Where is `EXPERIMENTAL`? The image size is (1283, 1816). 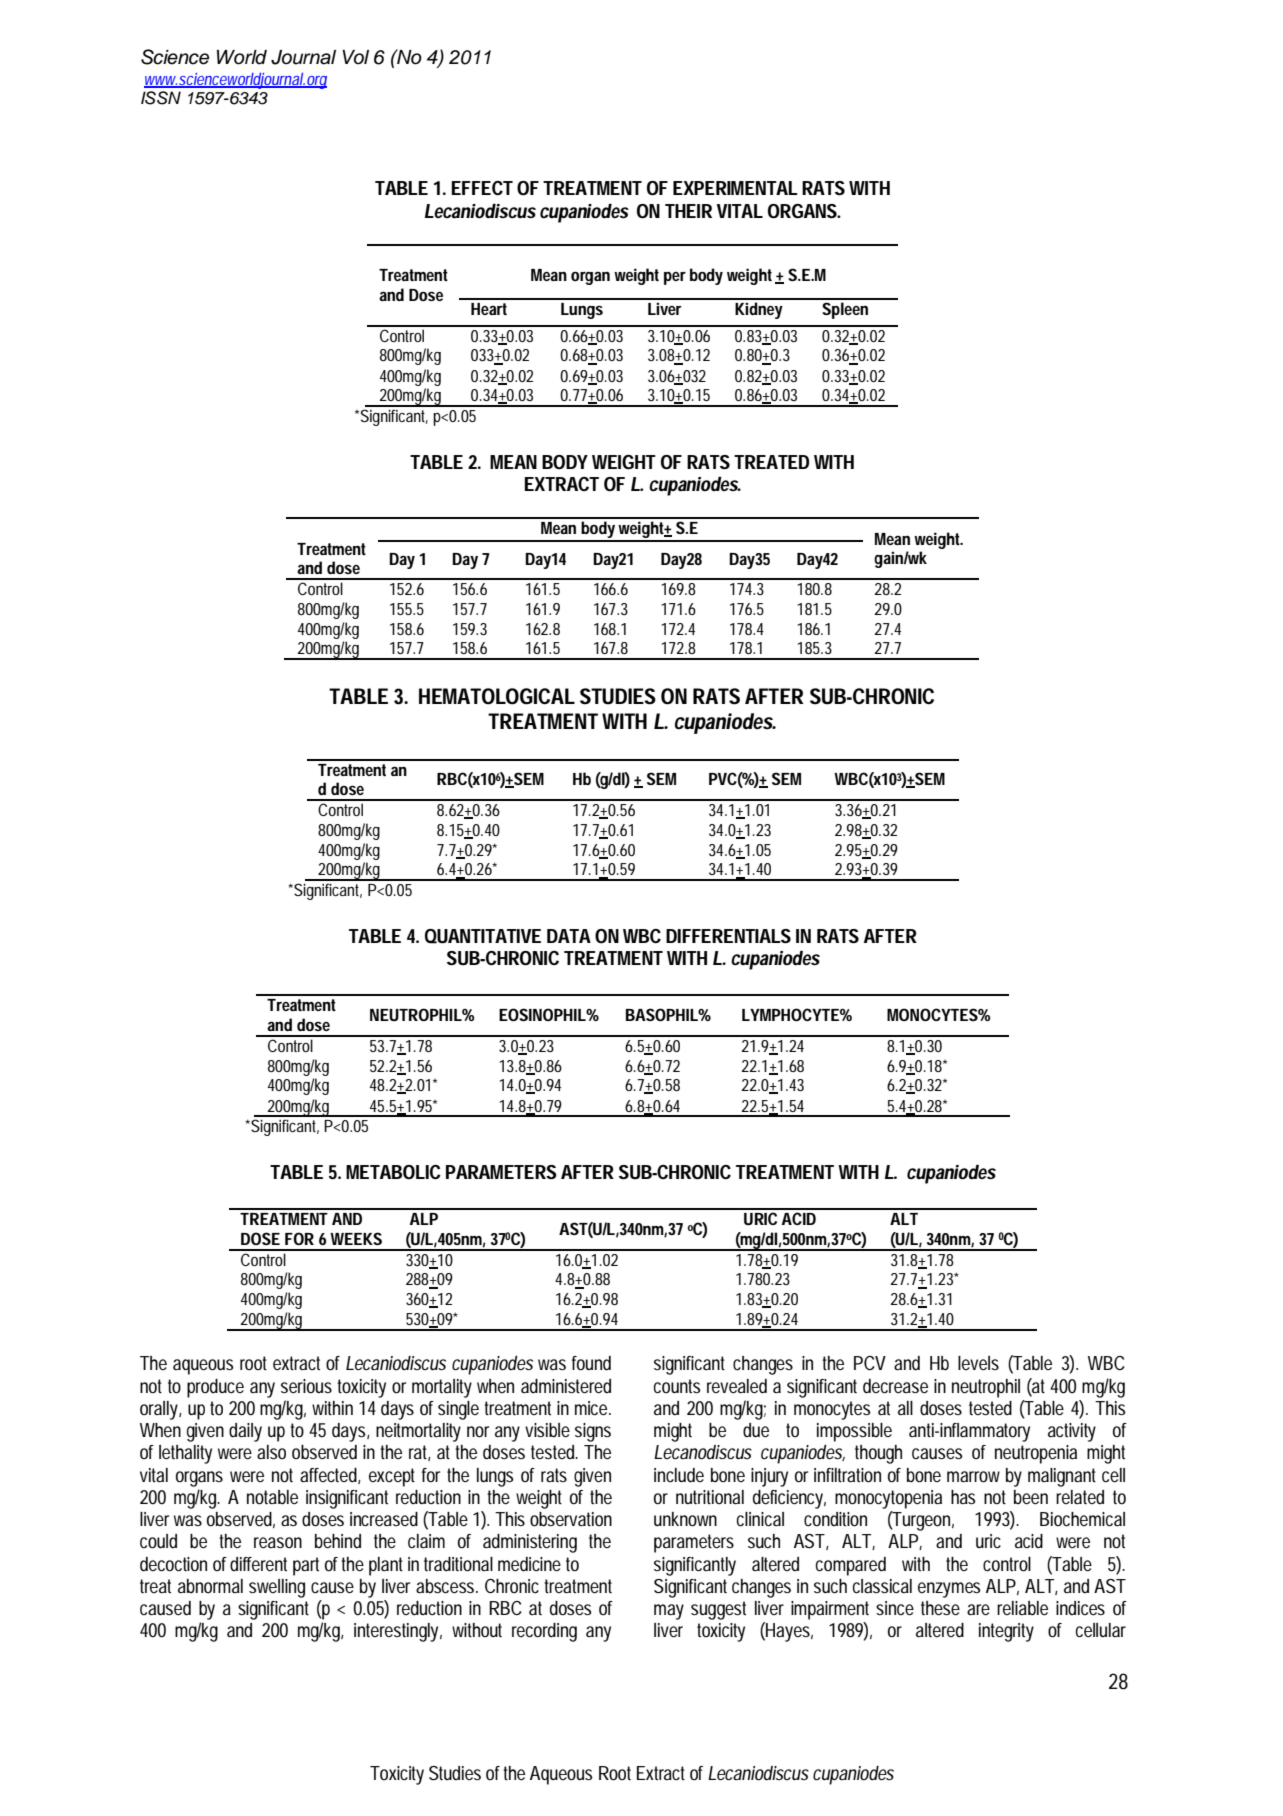 EXPERIMENTAL is located at coordinates (735, 188).
